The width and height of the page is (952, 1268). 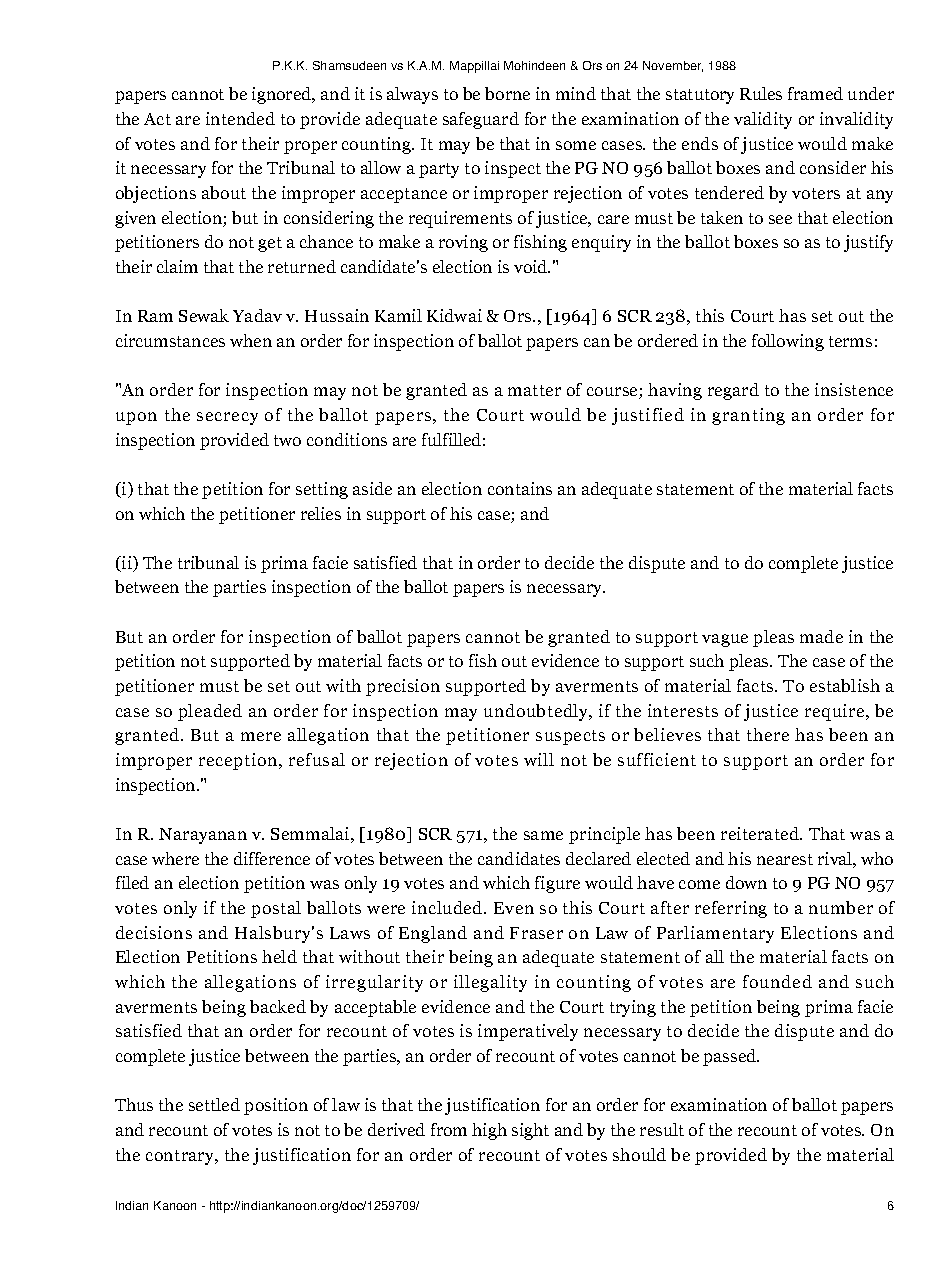 What do you see at coordinates (815, 93) in the page?
I see `framed` at bounding box center [815, 93].
